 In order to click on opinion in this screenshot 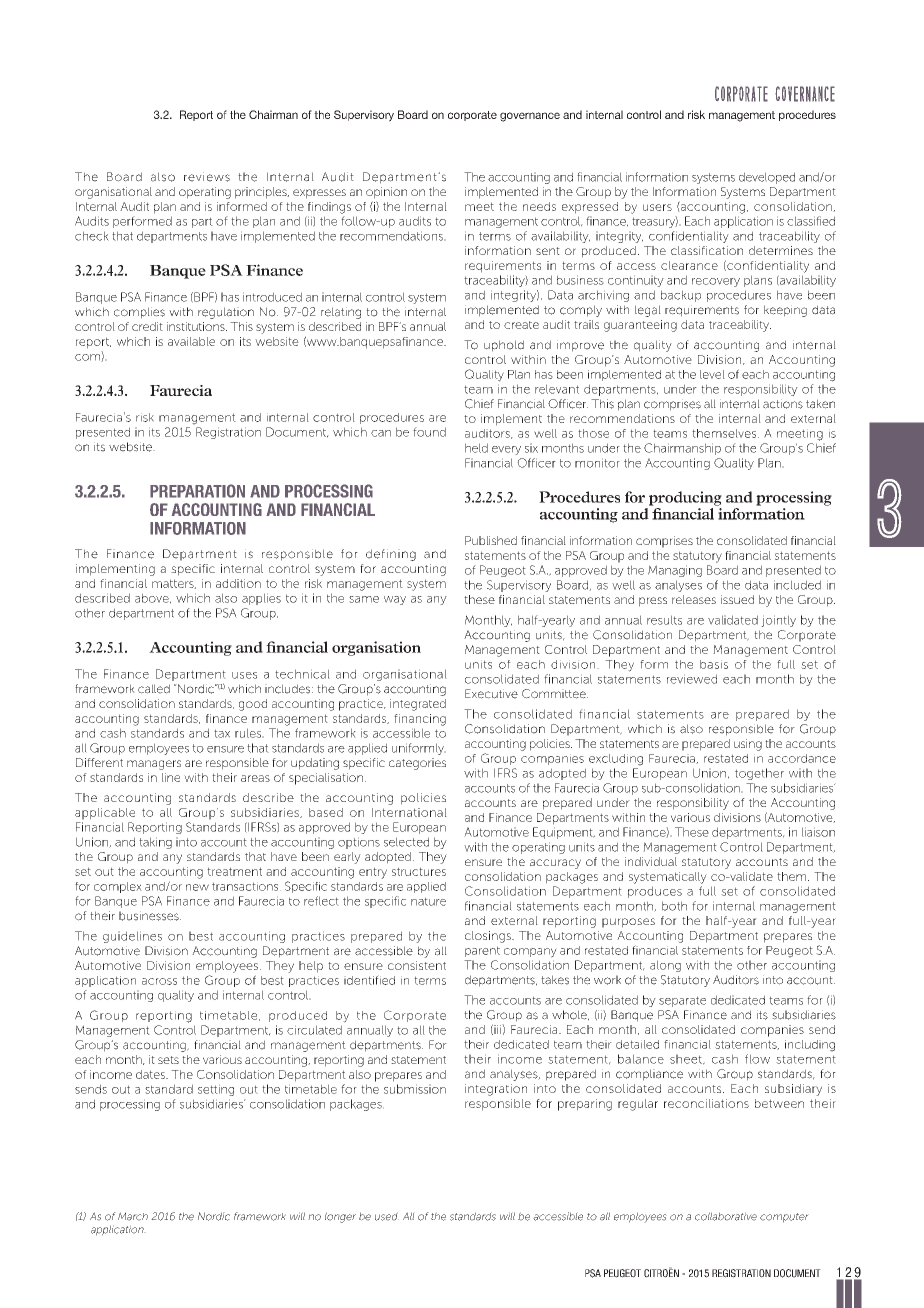, I will do `click(386, 193)`.
